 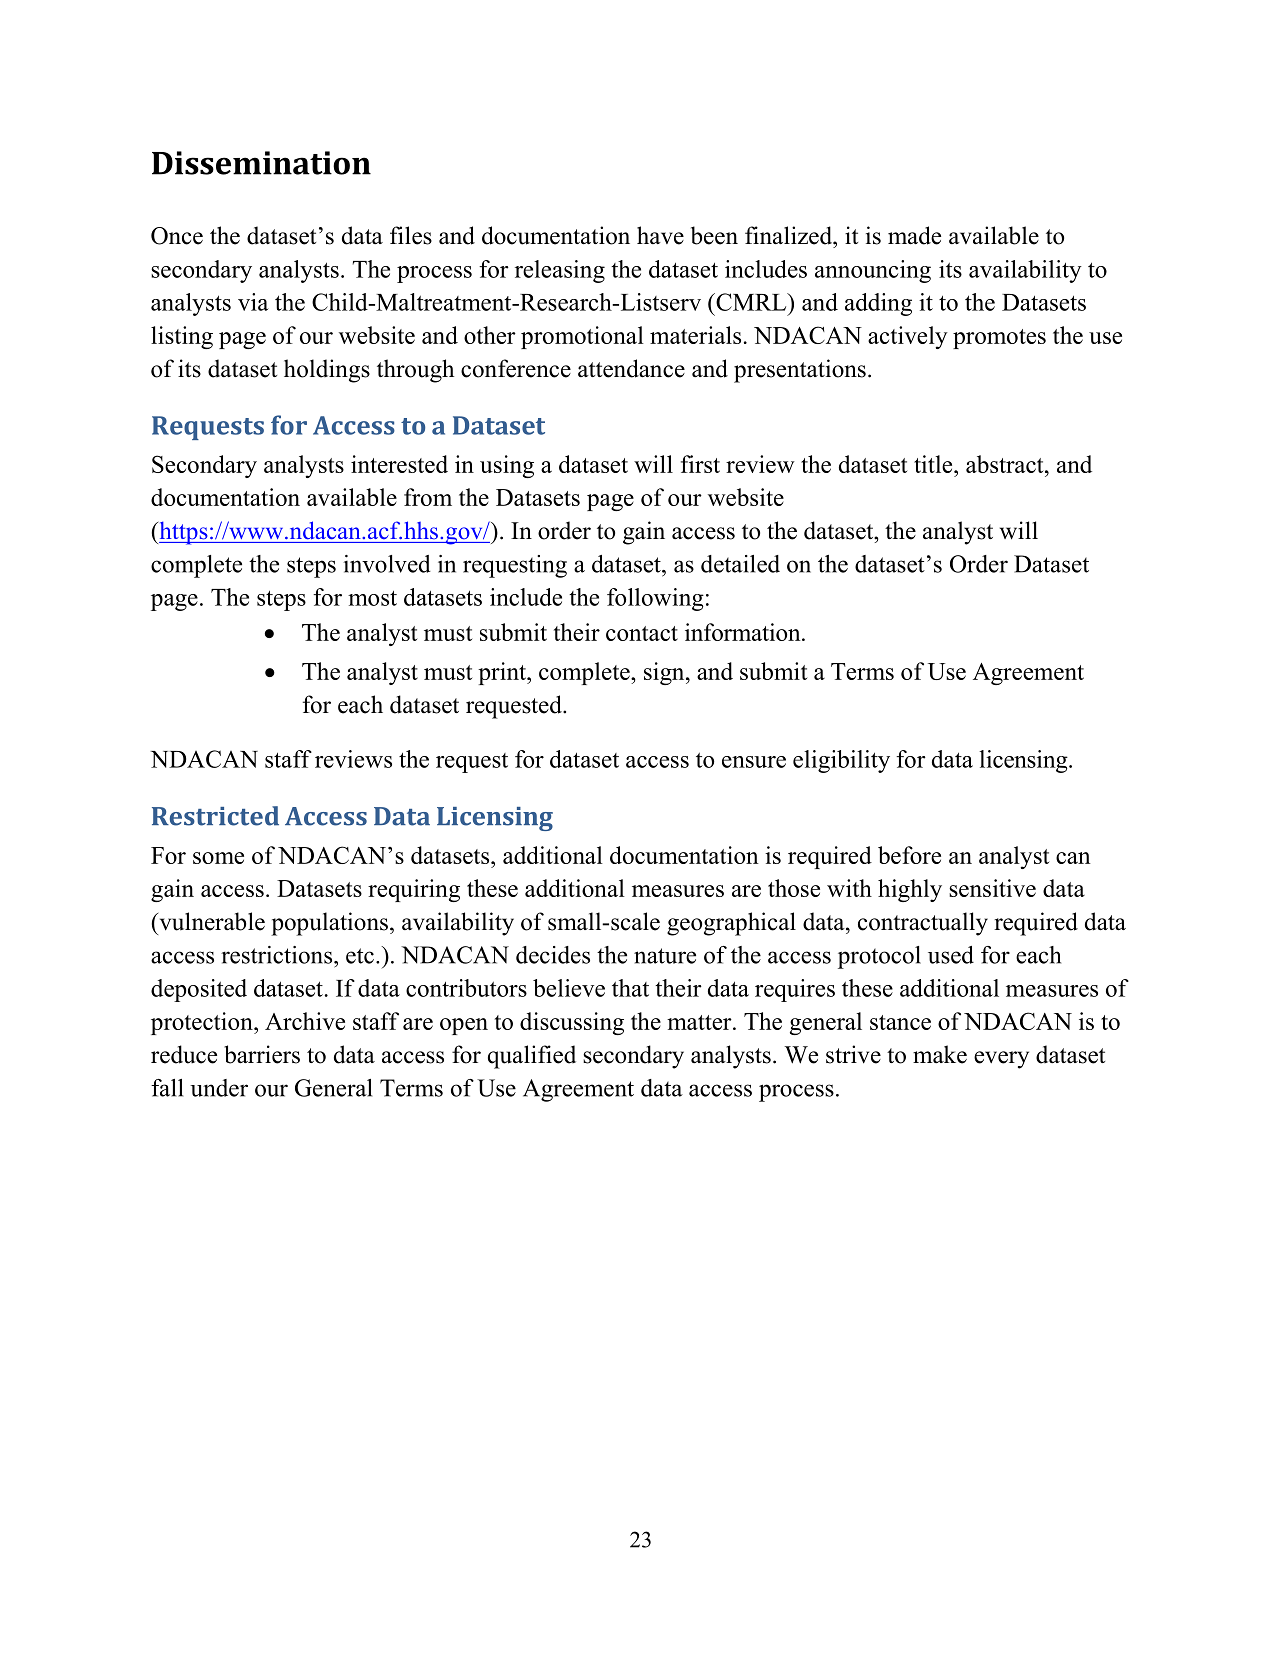 What do you see at coordinates (934, 464) in the screenshot?
I see `title` at bounding box center [934, 464].
